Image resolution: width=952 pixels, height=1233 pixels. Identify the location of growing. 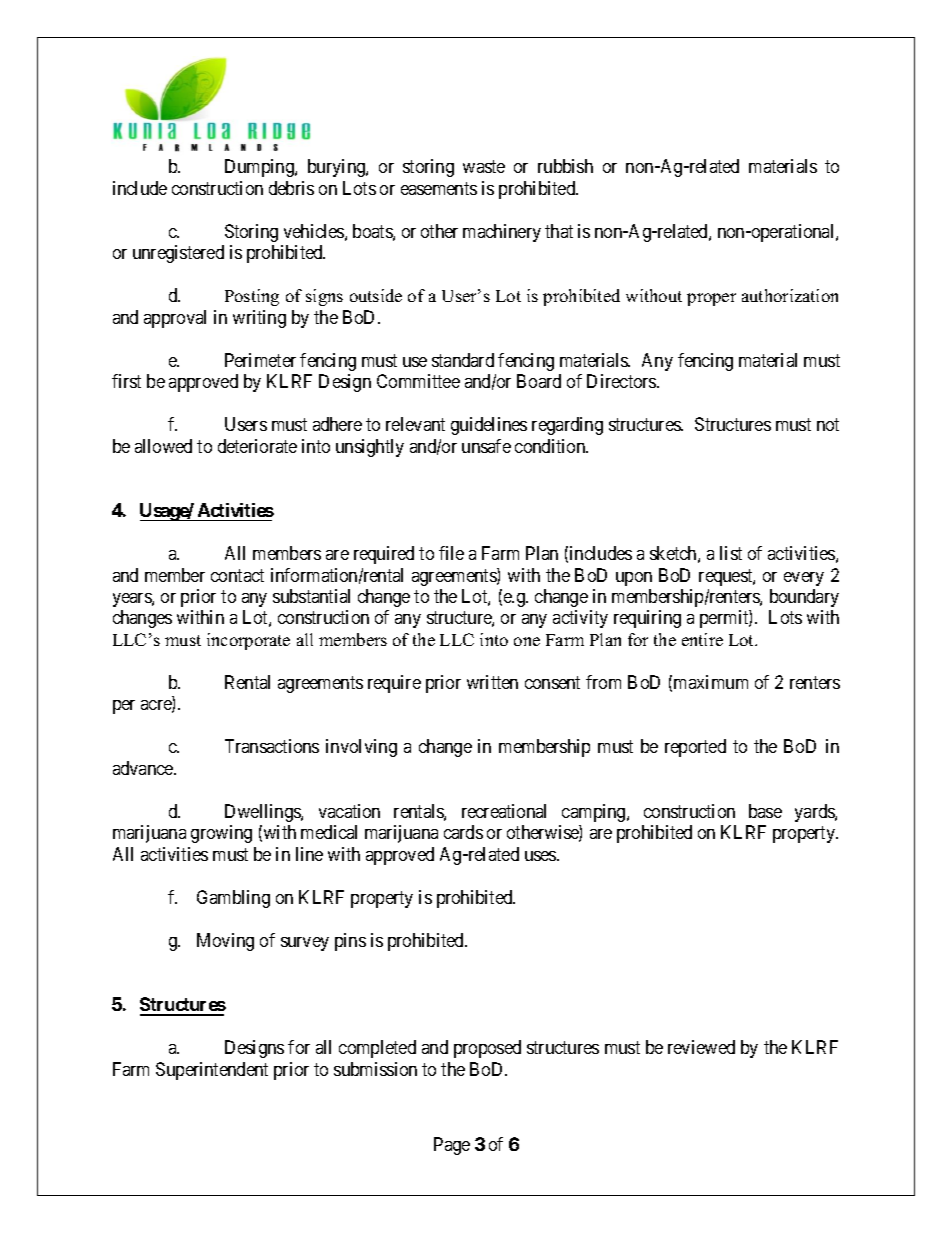
(221, 834).
